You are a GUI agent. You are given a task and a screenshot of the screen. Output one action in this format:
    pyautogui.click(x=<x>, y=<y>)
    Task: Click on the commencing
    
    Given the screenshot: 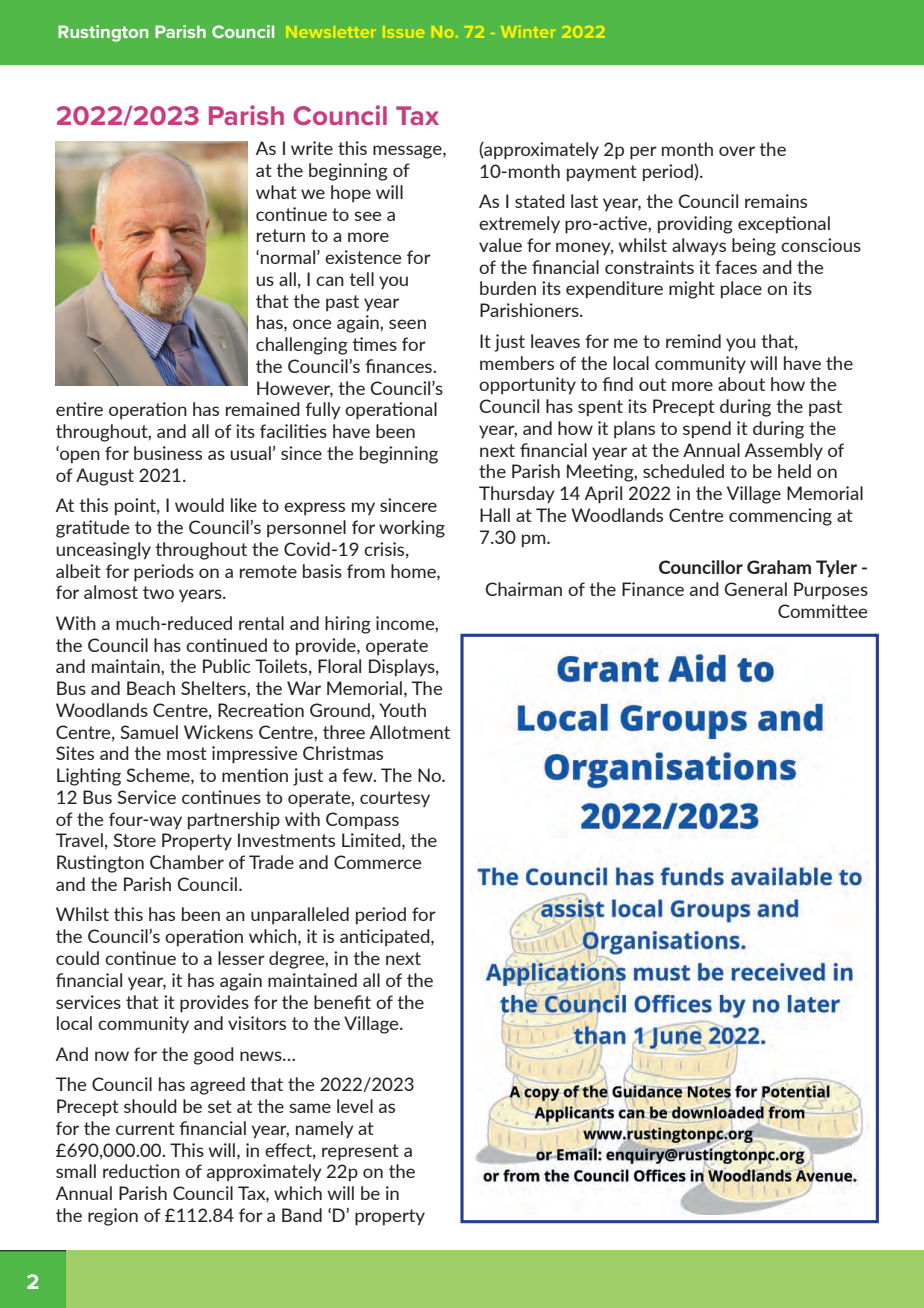 What is the action you would take?
    pyautogui.click(x=780, y=517)
